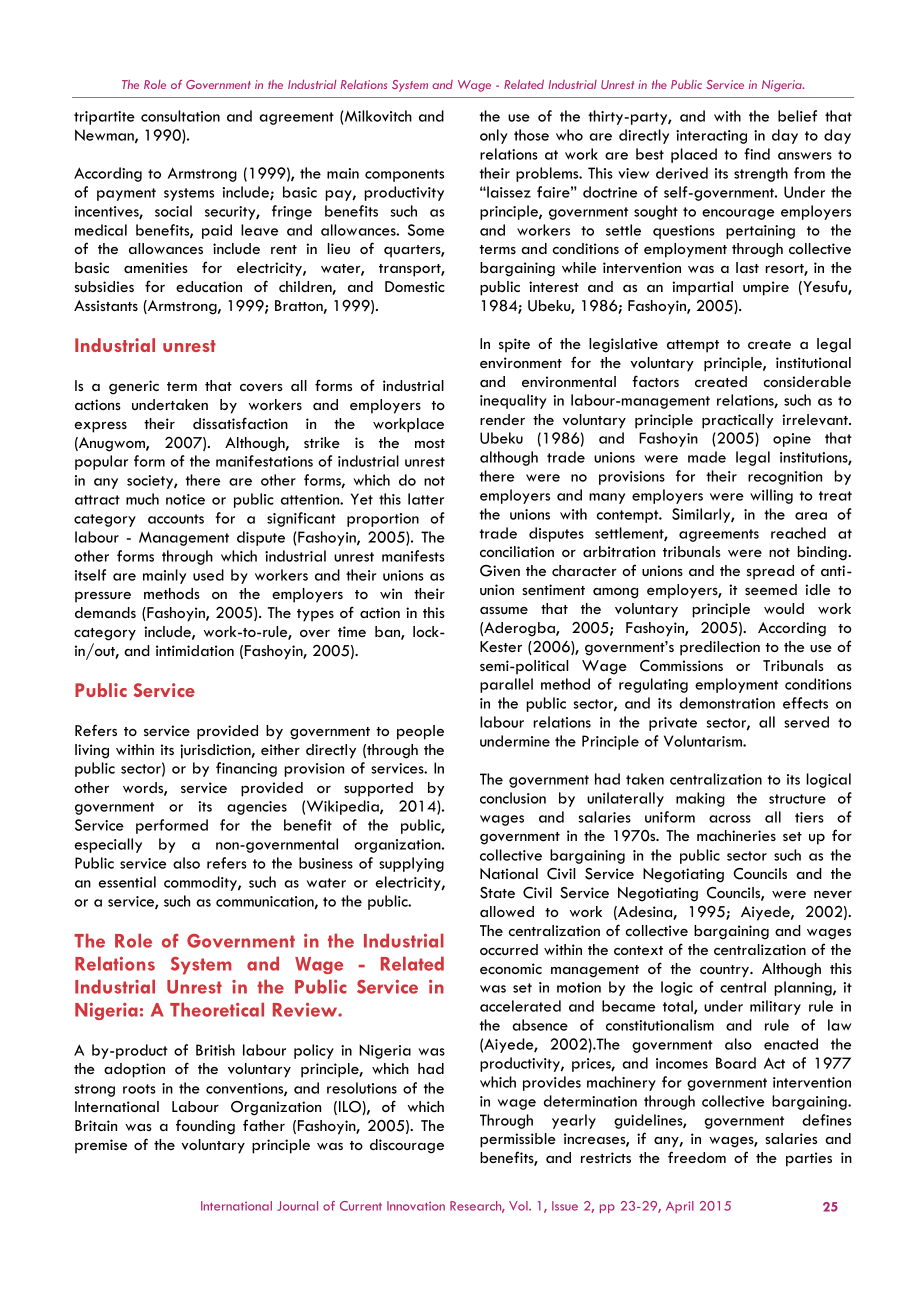 The image size is (924, 1308). I want to click on only, so click(494, 136).
